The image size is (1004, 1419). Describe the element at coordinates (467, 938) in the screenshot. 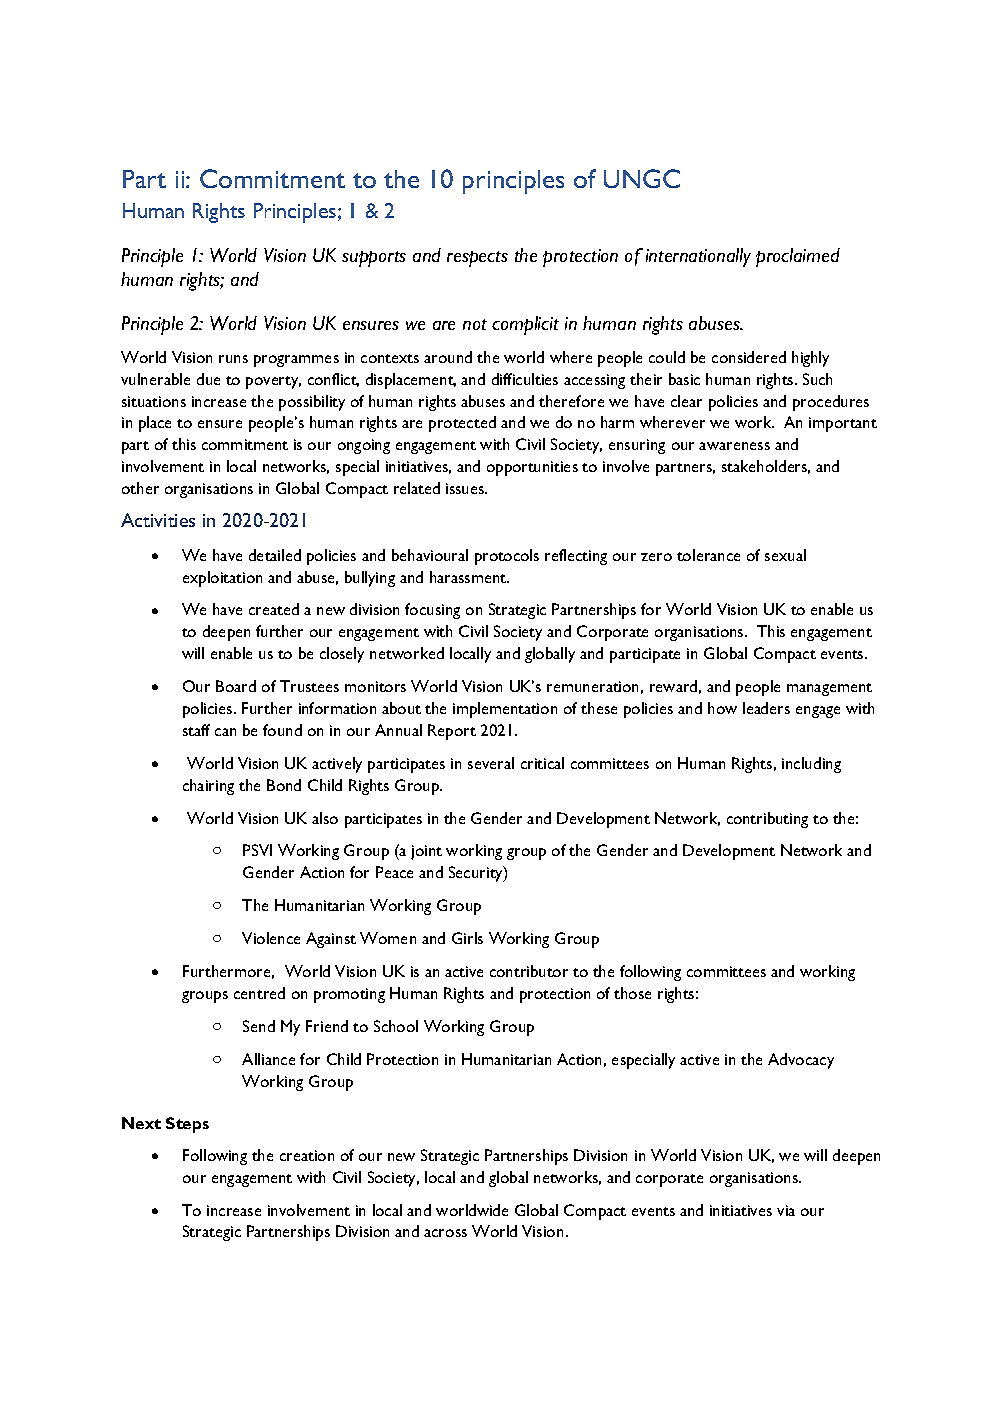

I see `Girls` at that location.
